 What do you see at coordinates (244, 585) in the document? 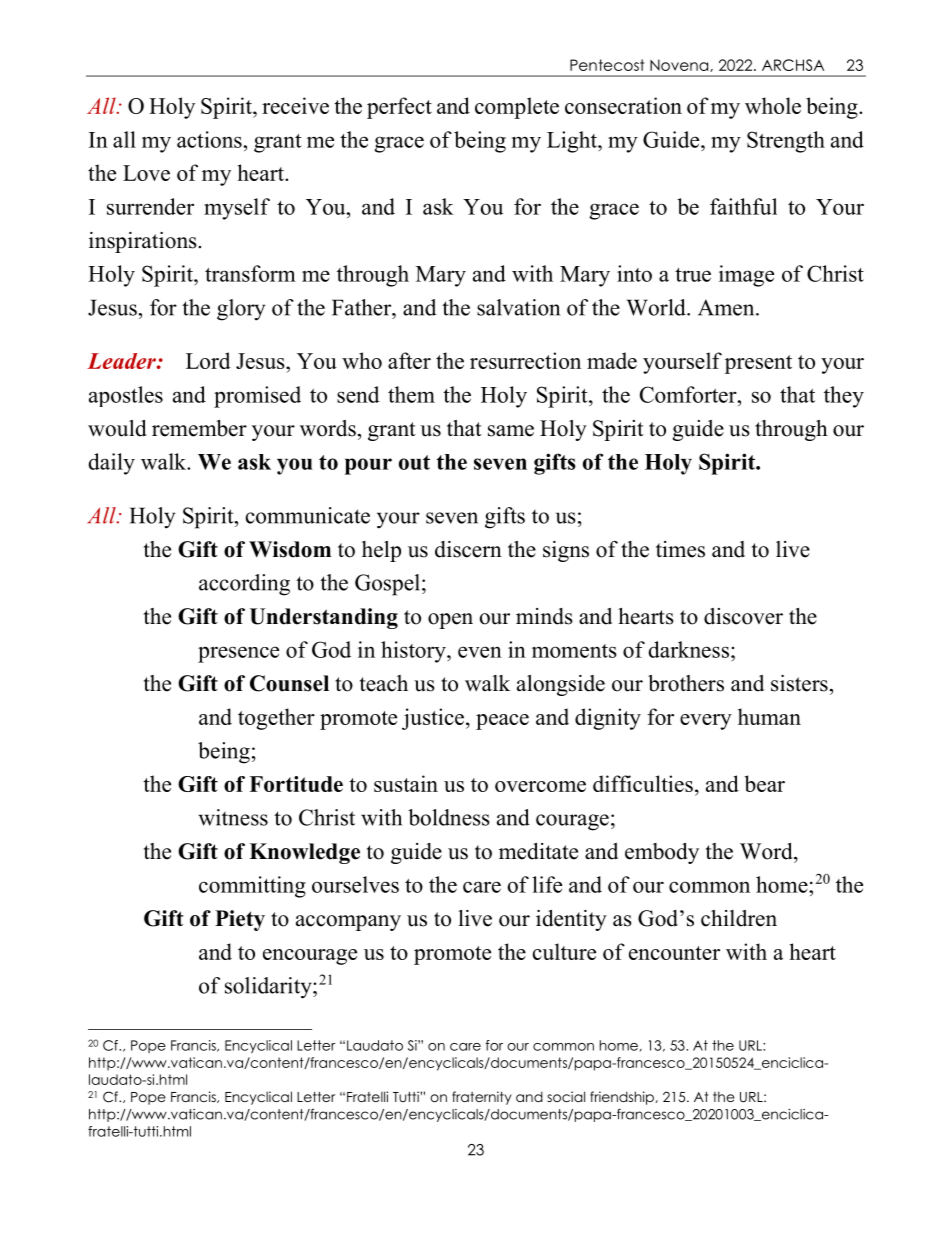
I see `according` at bounding box center [244, 585].
